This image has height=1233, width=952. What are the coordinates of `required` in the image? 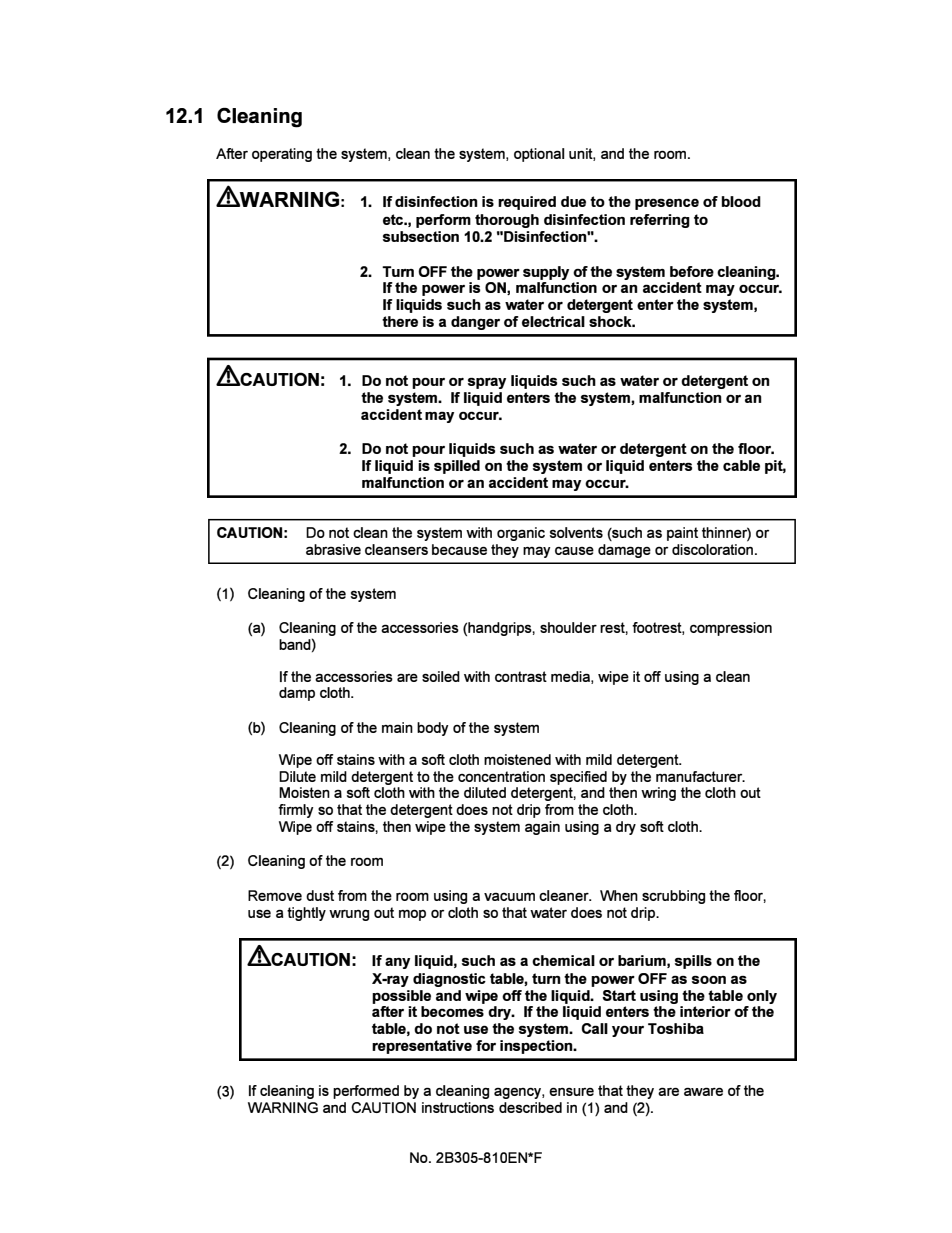 It's located at (527, 203).
